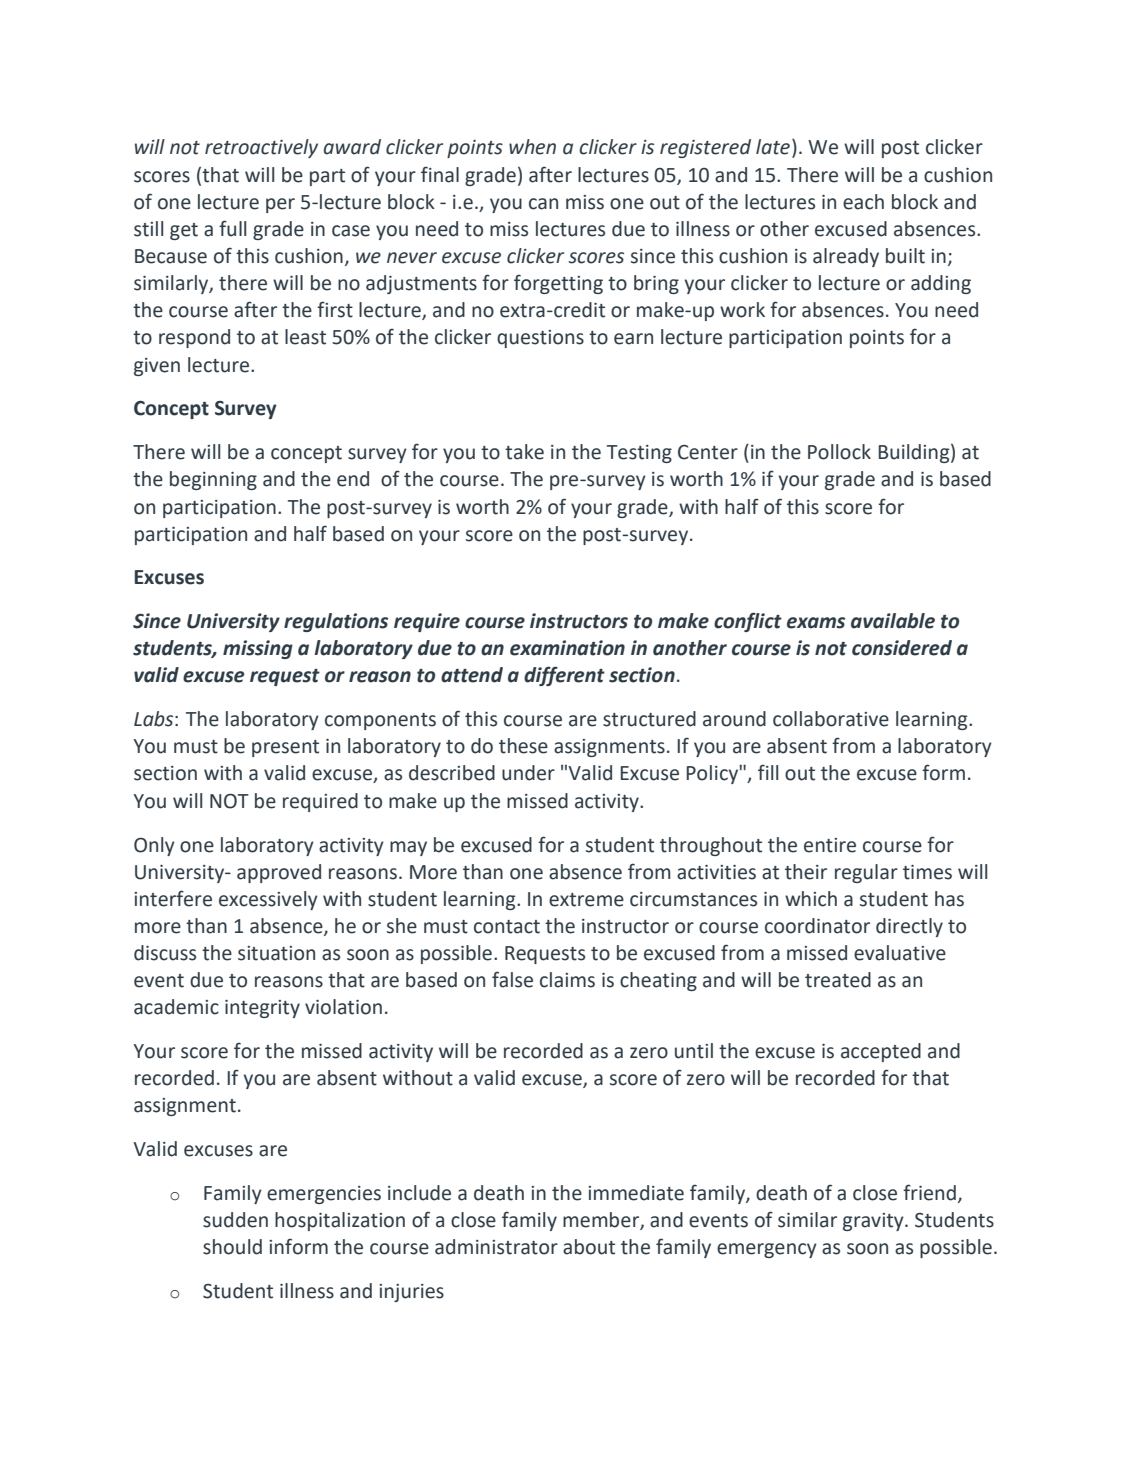 The height and width of the screenshot is (1467, 1133). Describe the element at coordinates (261, 148) in the screenshot. I see `retroactively` at that location.
